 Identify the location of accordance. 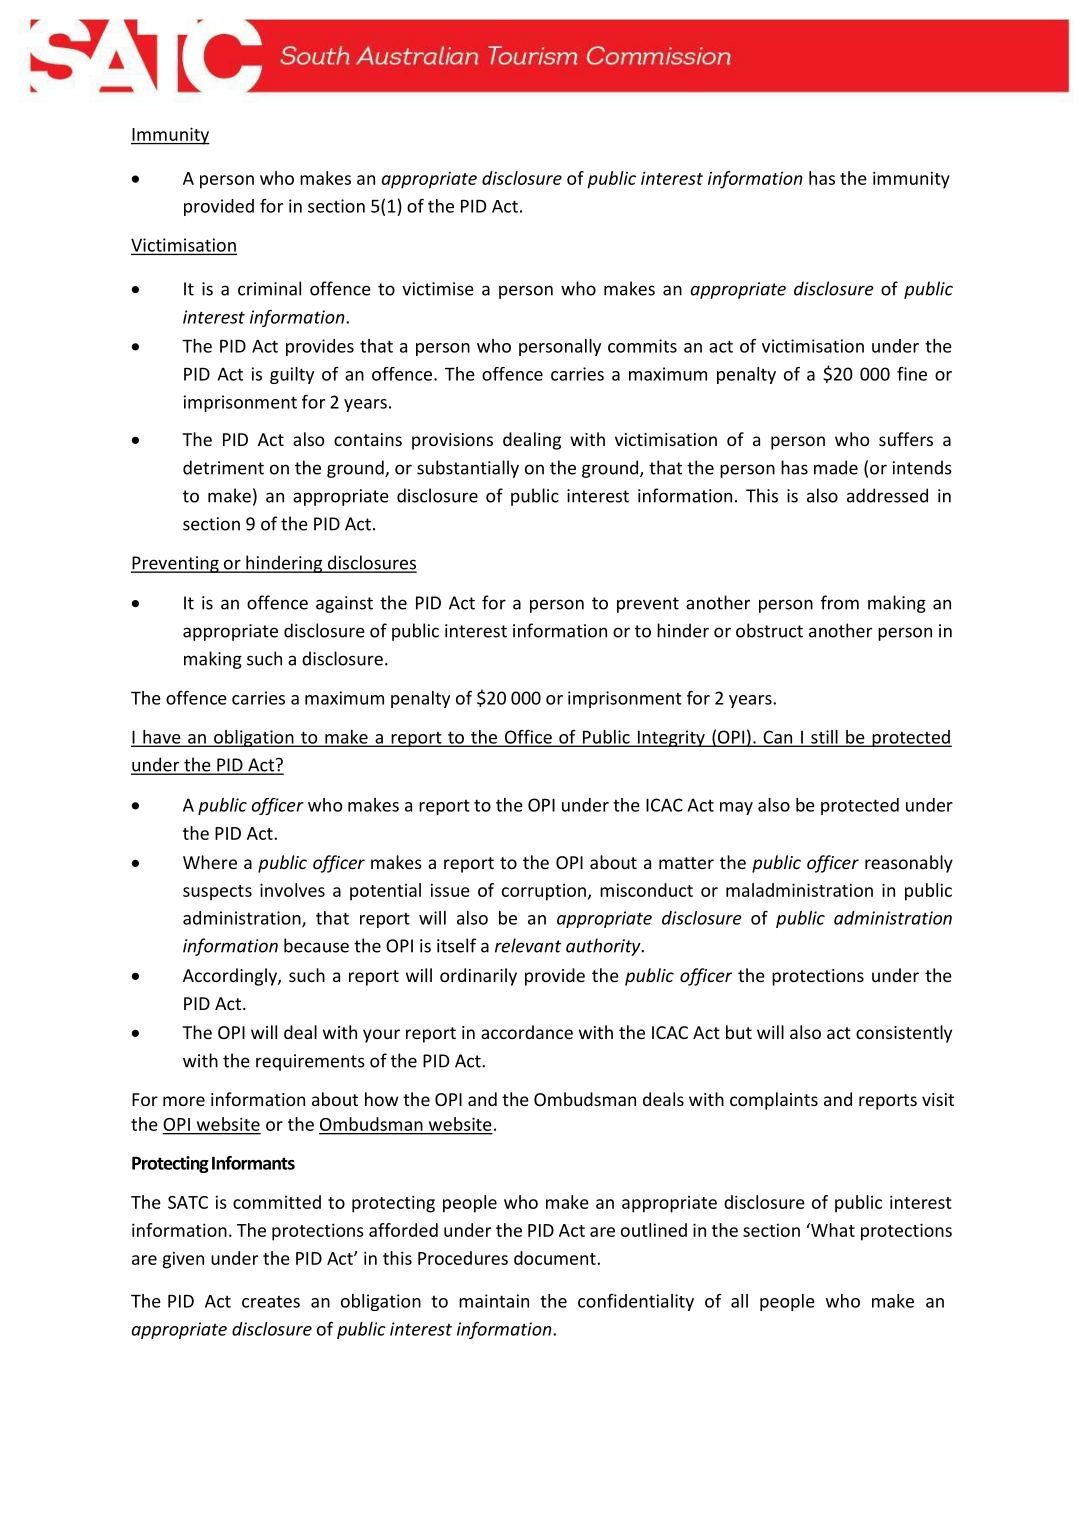
(527, 1032).
